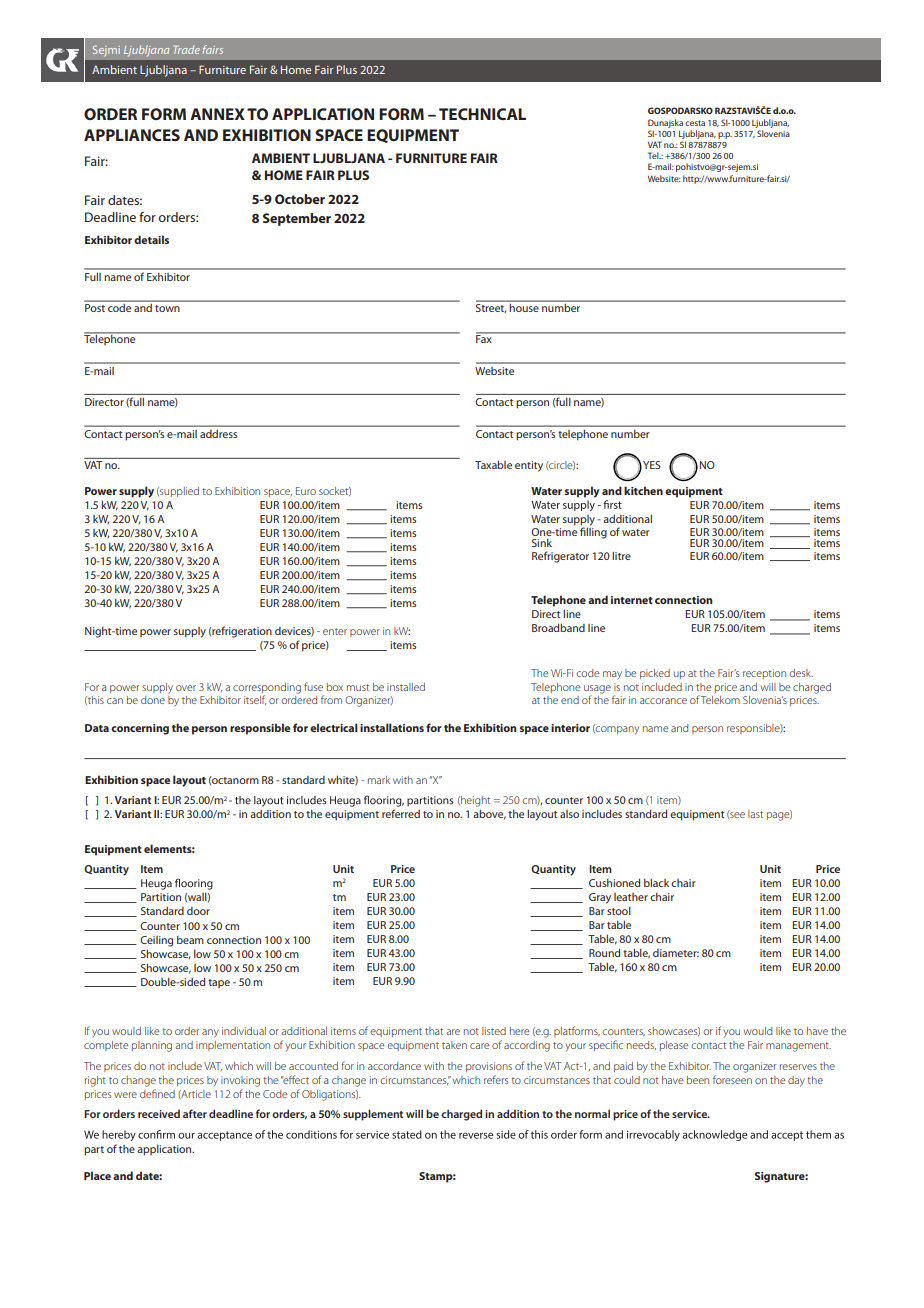  Describe the element at coordinates (406, 687) in the screenshot. I see `installed` at that location.
